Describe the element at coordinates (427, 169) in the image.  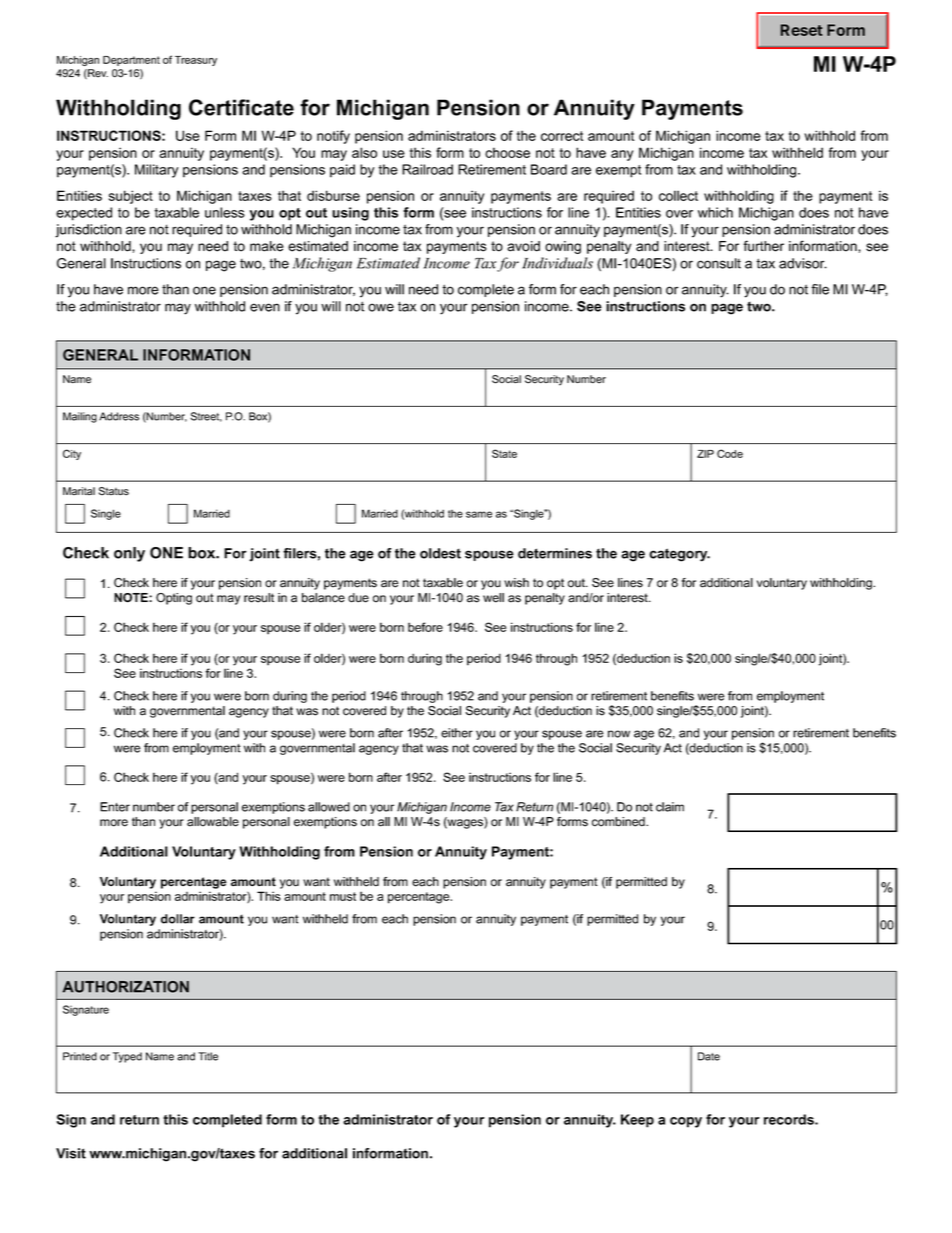
I see `Railroad` at that location.
